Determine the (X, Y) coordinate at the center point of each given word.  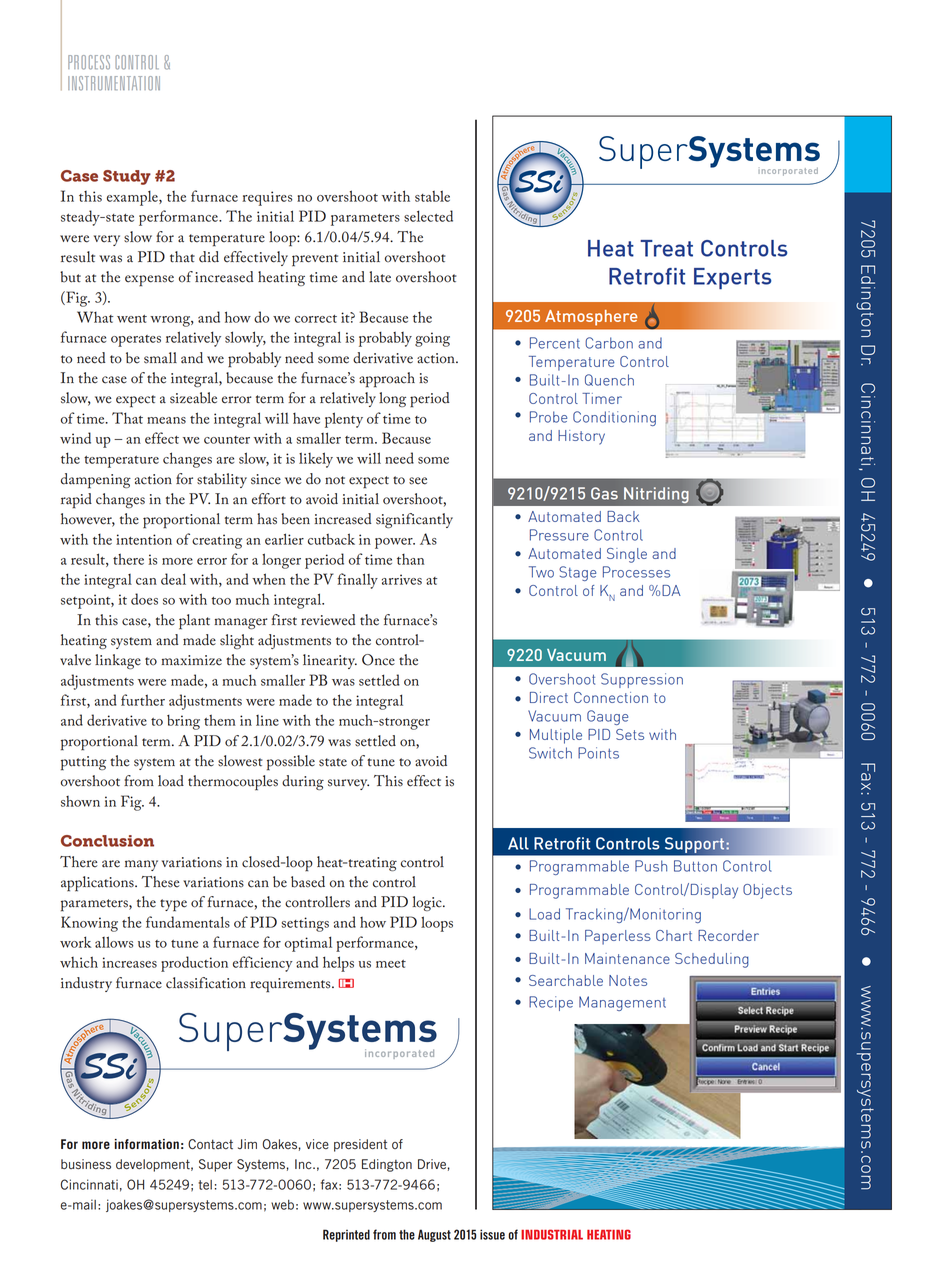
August (434, 1235)
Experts (732, 279)
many (141, 865)
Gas (604, 493)
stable (432, 196)
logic (428, 903)
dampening (96, 481)
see (418, 481)
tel (205, 1185)
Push (651, 866)
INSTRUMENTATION (114, 83)
